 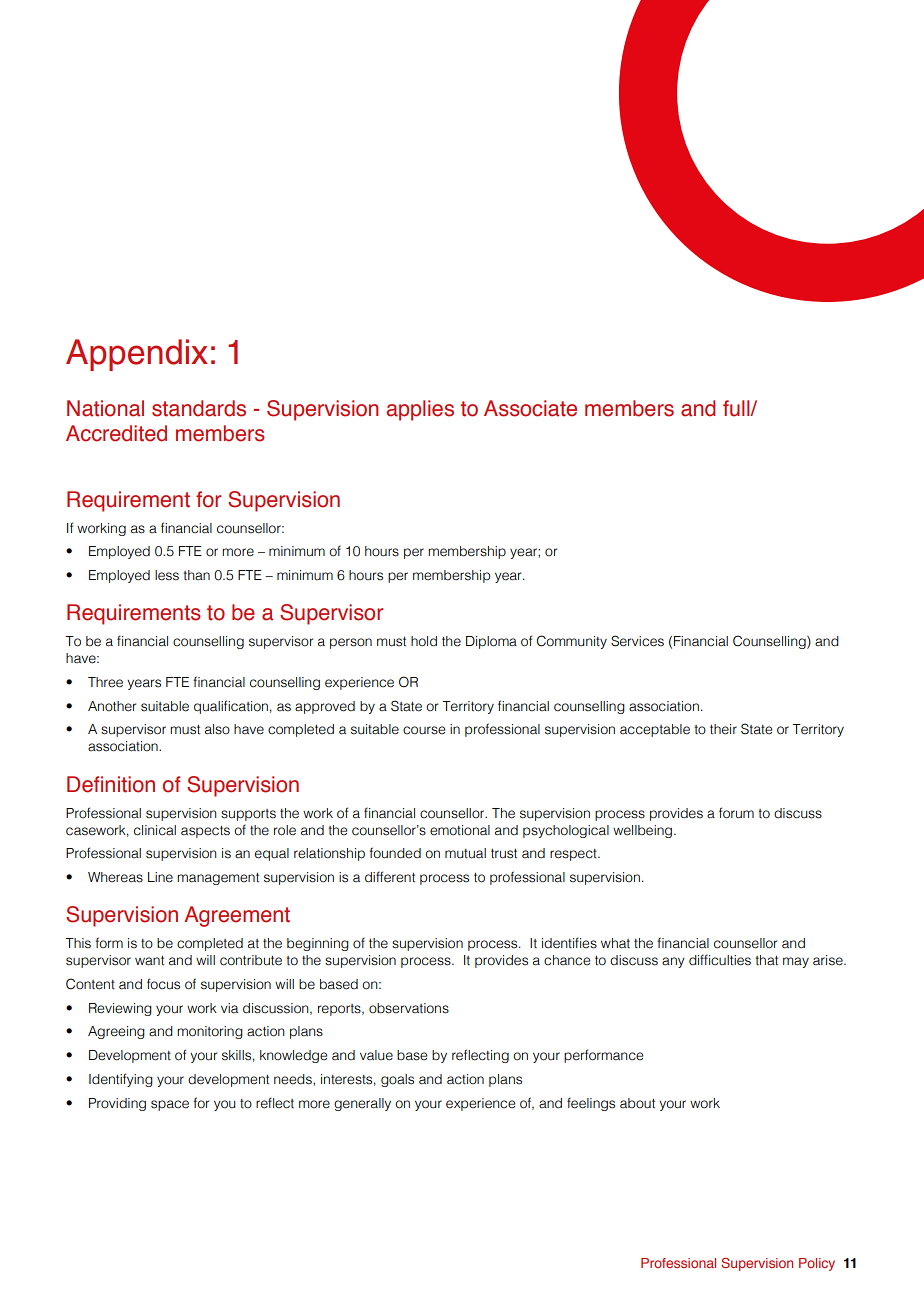 What do you see at coordinates (420, 410) in the page?
I see `applies` at bounding box center [420, 410].
